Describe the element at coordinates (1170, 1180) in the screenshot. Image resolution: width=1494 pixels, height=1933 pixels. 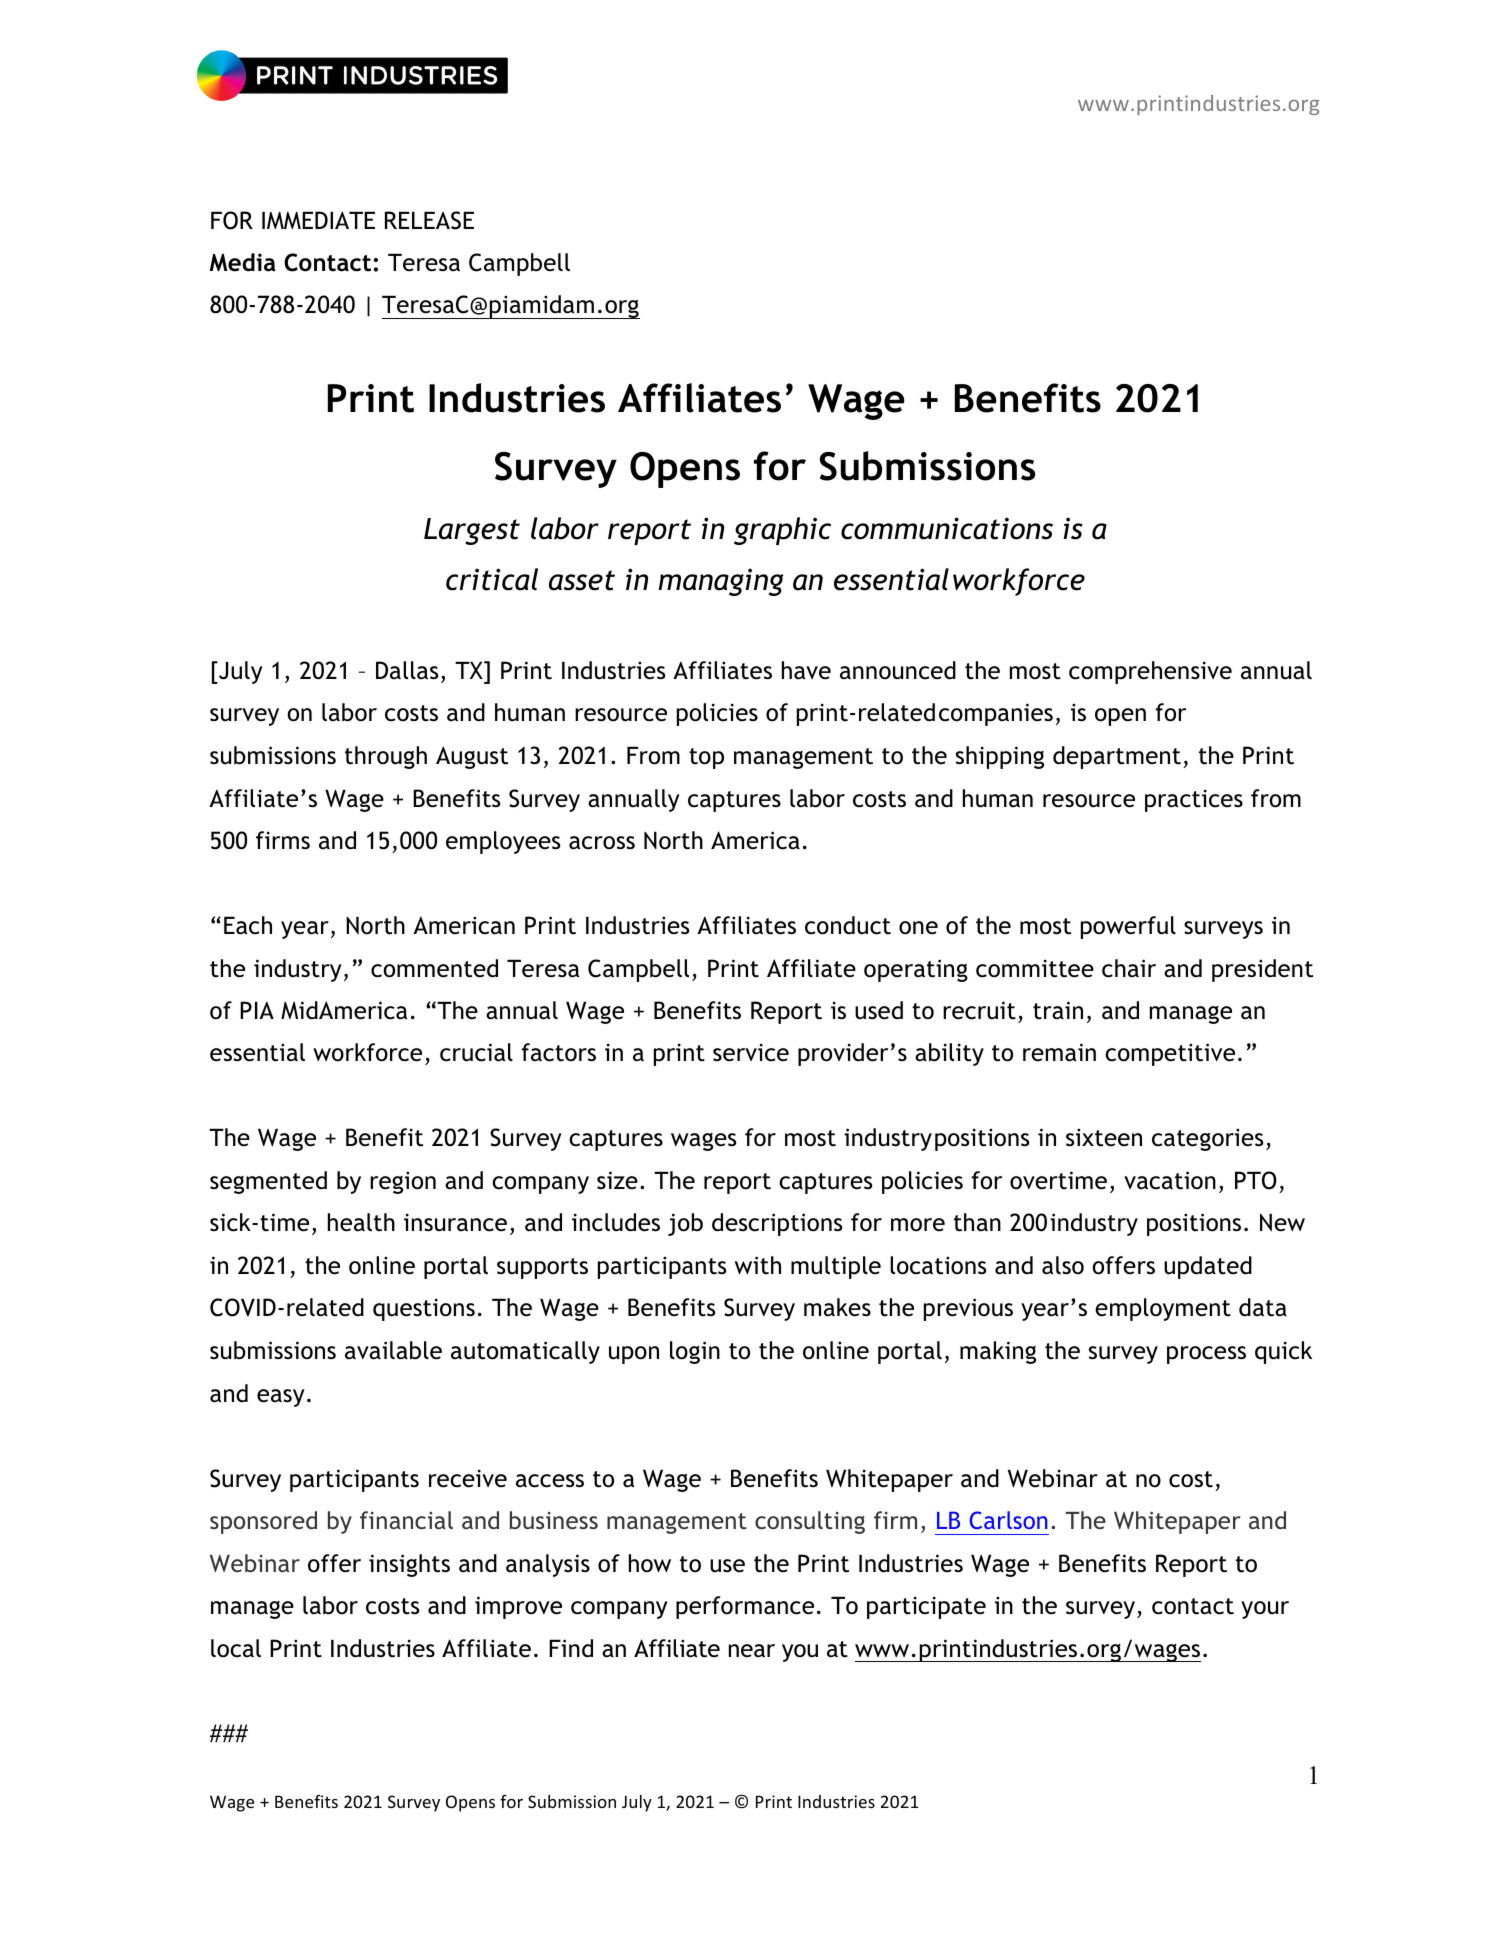
I see `vacation` at that location.
